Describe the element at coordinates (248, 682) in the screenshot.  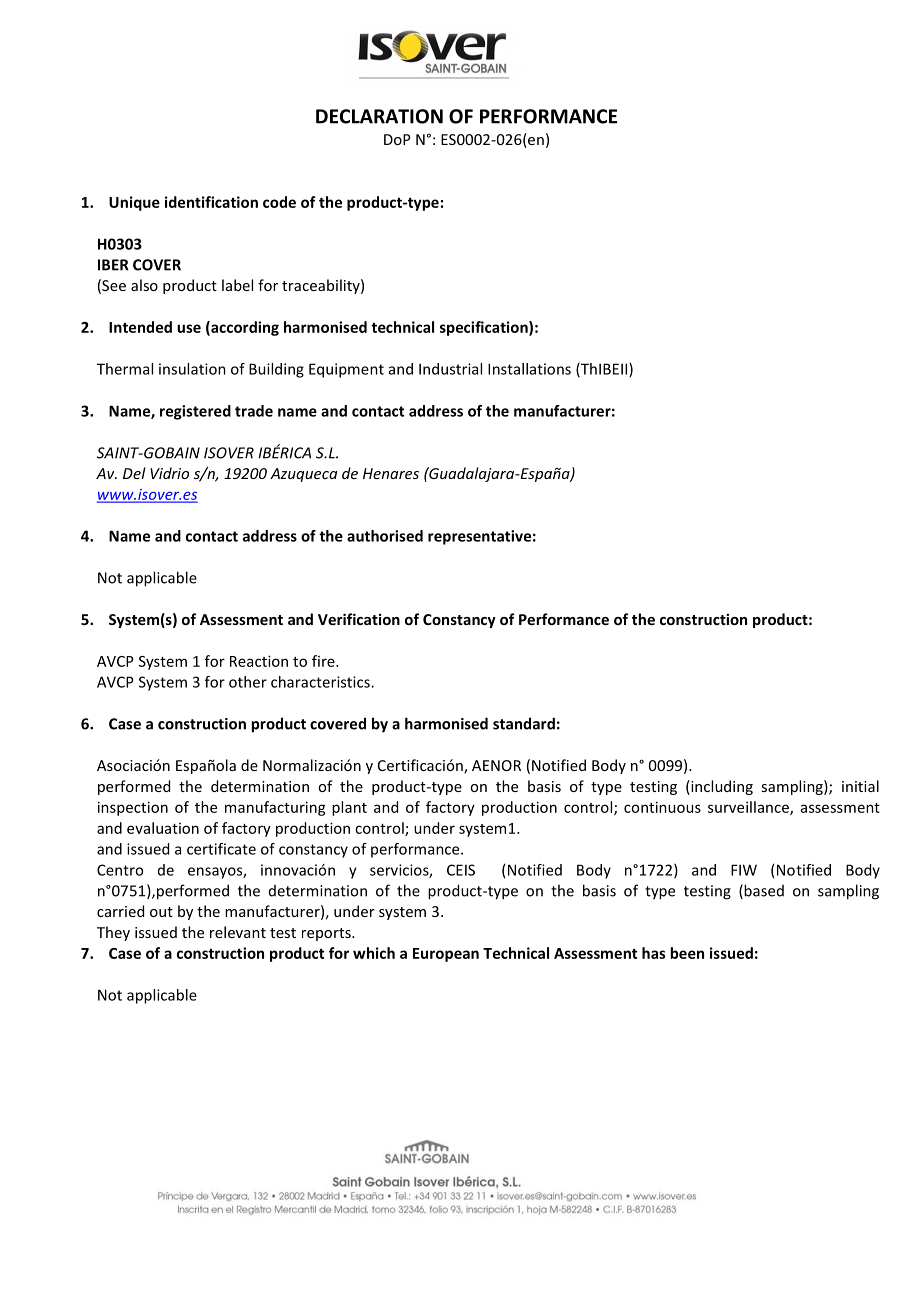
I see `other` at that location.
